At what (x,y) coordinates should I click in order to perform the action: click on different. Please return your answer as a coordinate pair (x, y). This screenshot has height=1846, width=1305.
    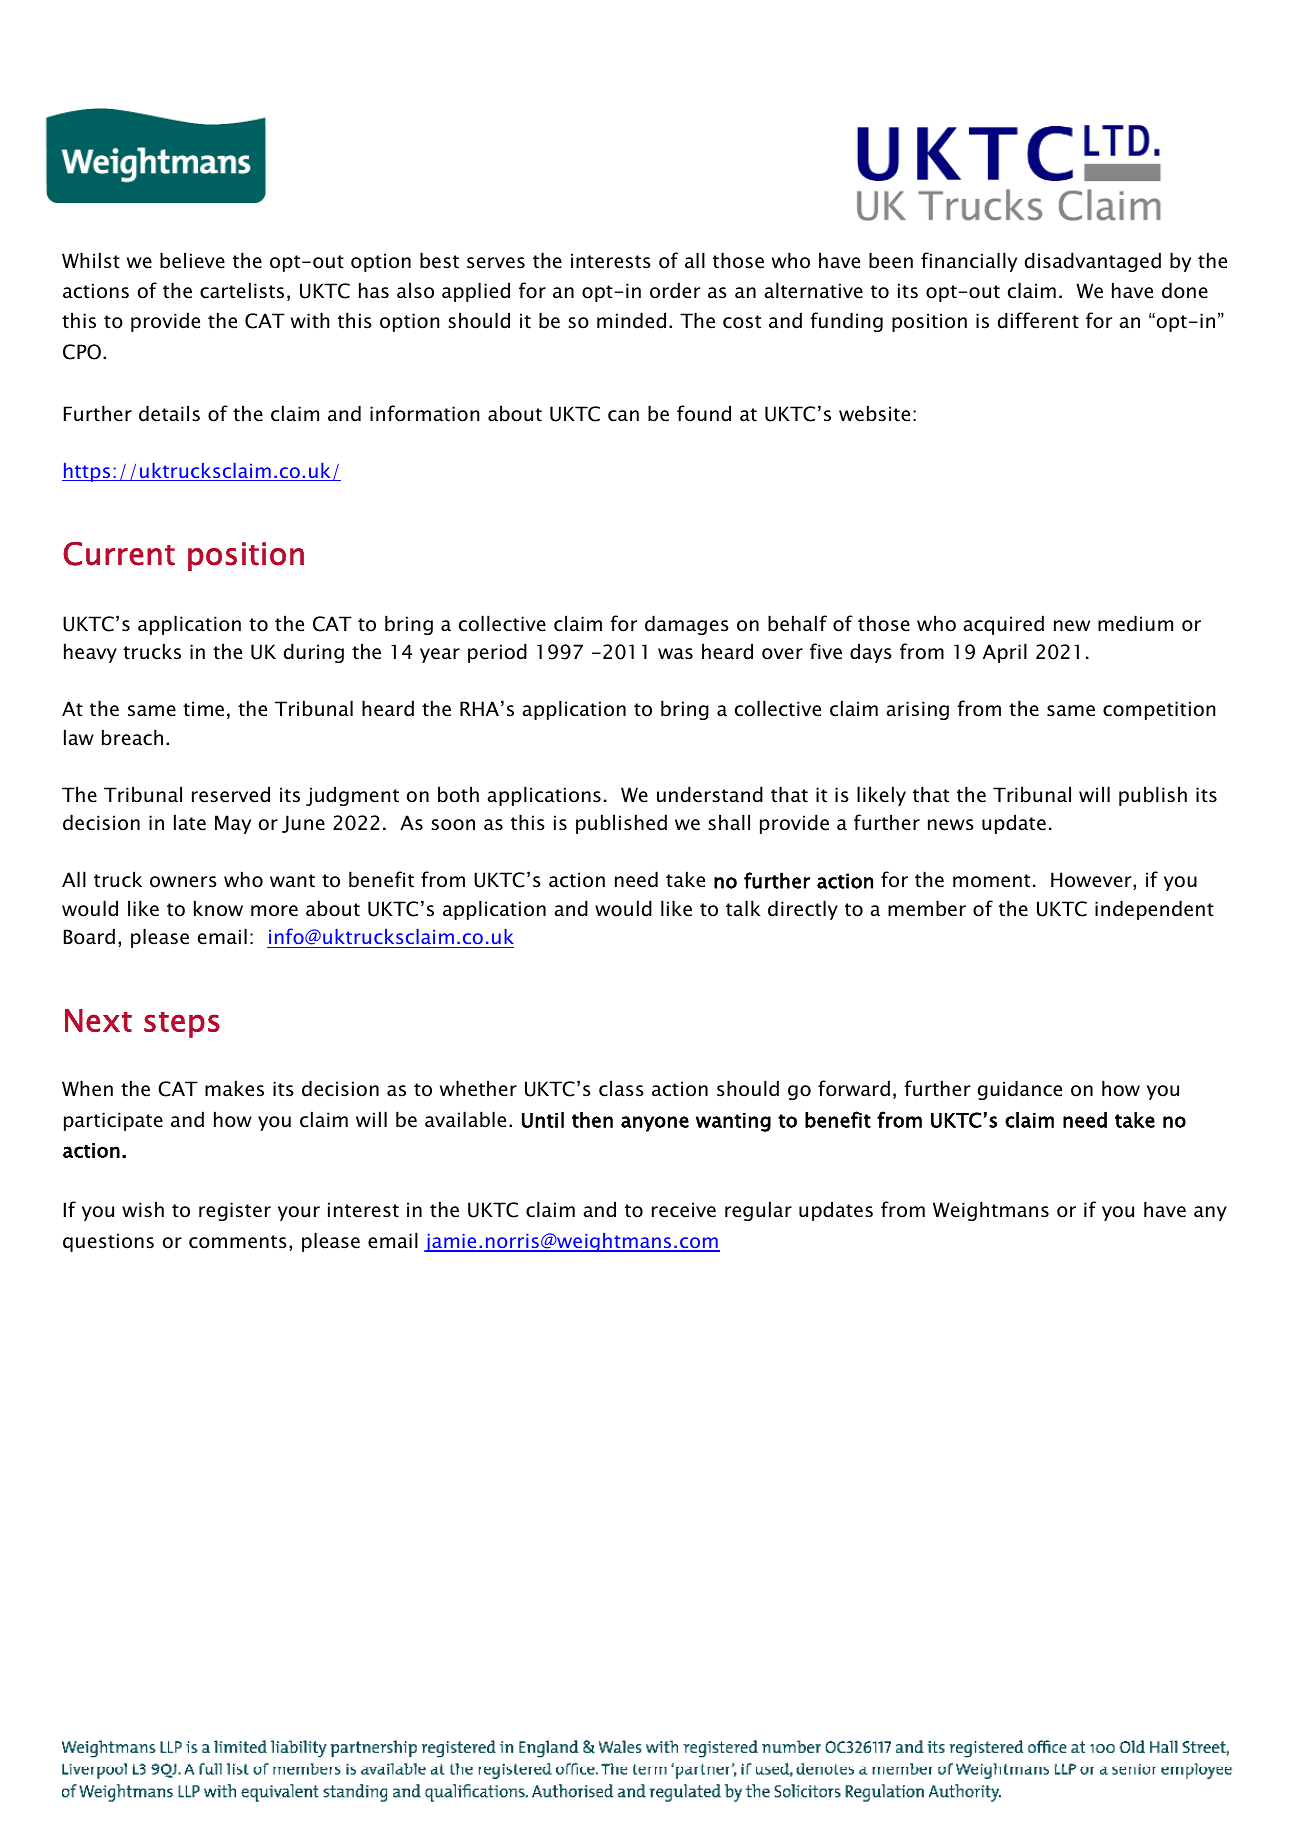
    Looking at the image, I should click on (1038, 320).
